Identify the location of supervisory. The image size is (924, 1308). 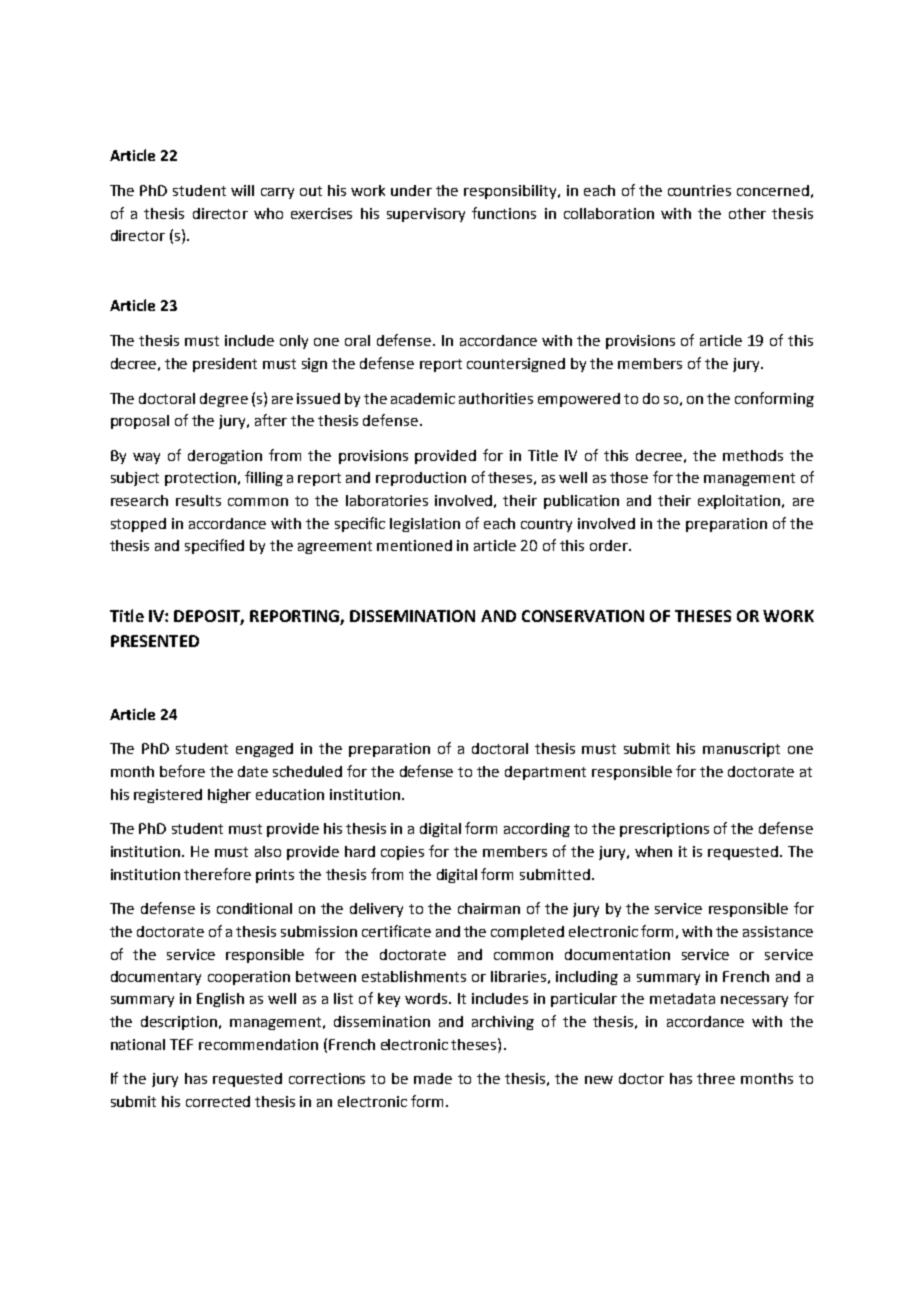
(426, 215).
